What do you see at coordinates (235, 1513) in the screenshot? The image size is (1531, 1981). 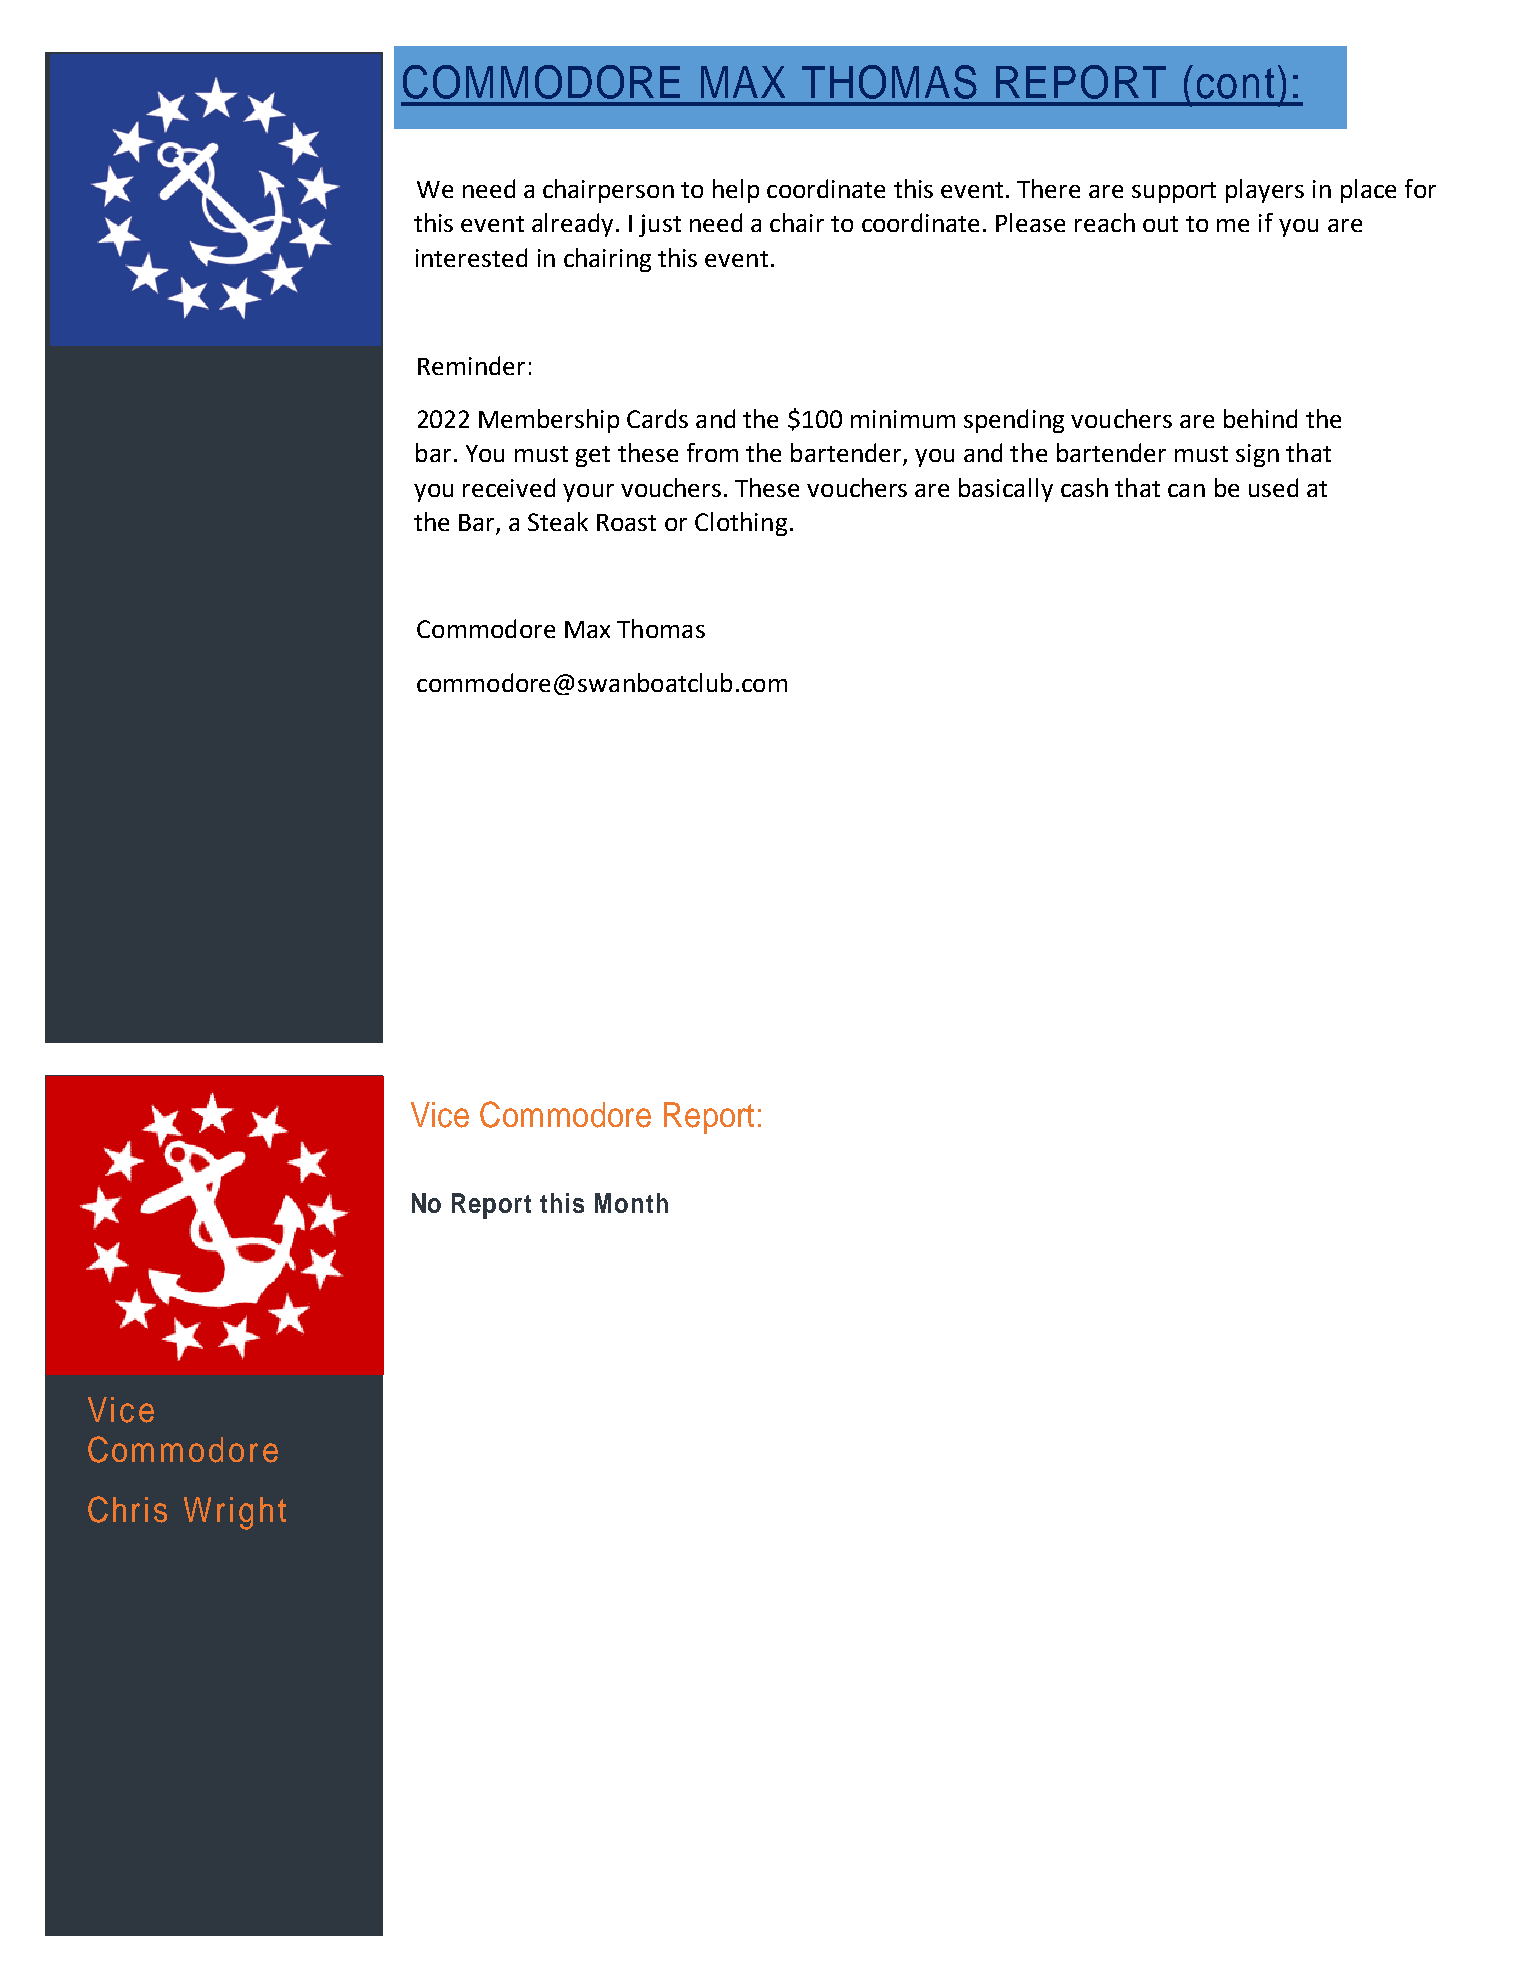 I see `Wright` at bounding box center [235, 1513].
